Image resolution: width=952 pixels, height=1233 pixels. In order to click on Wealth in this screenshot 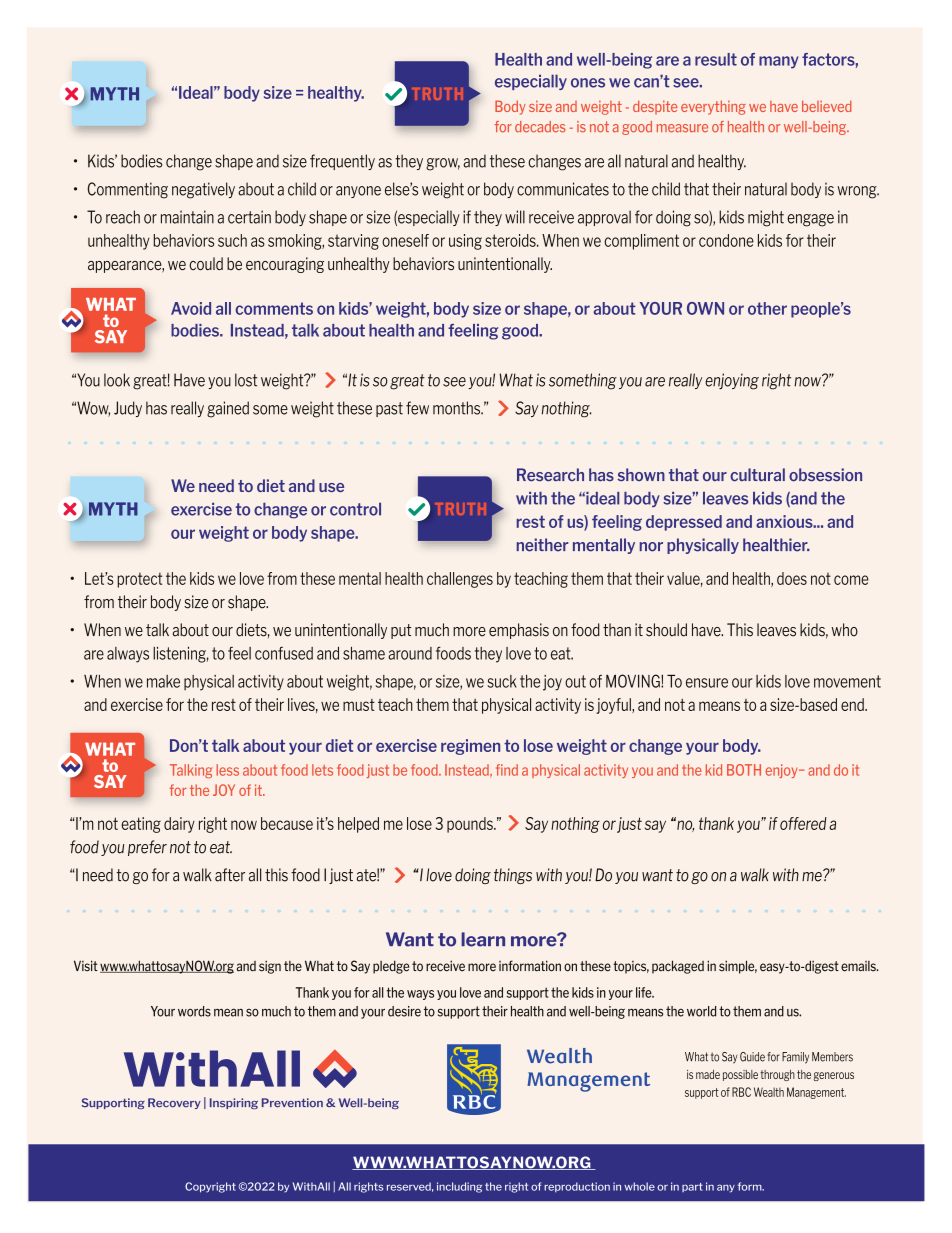, I will do `click(769, 1092)`.
